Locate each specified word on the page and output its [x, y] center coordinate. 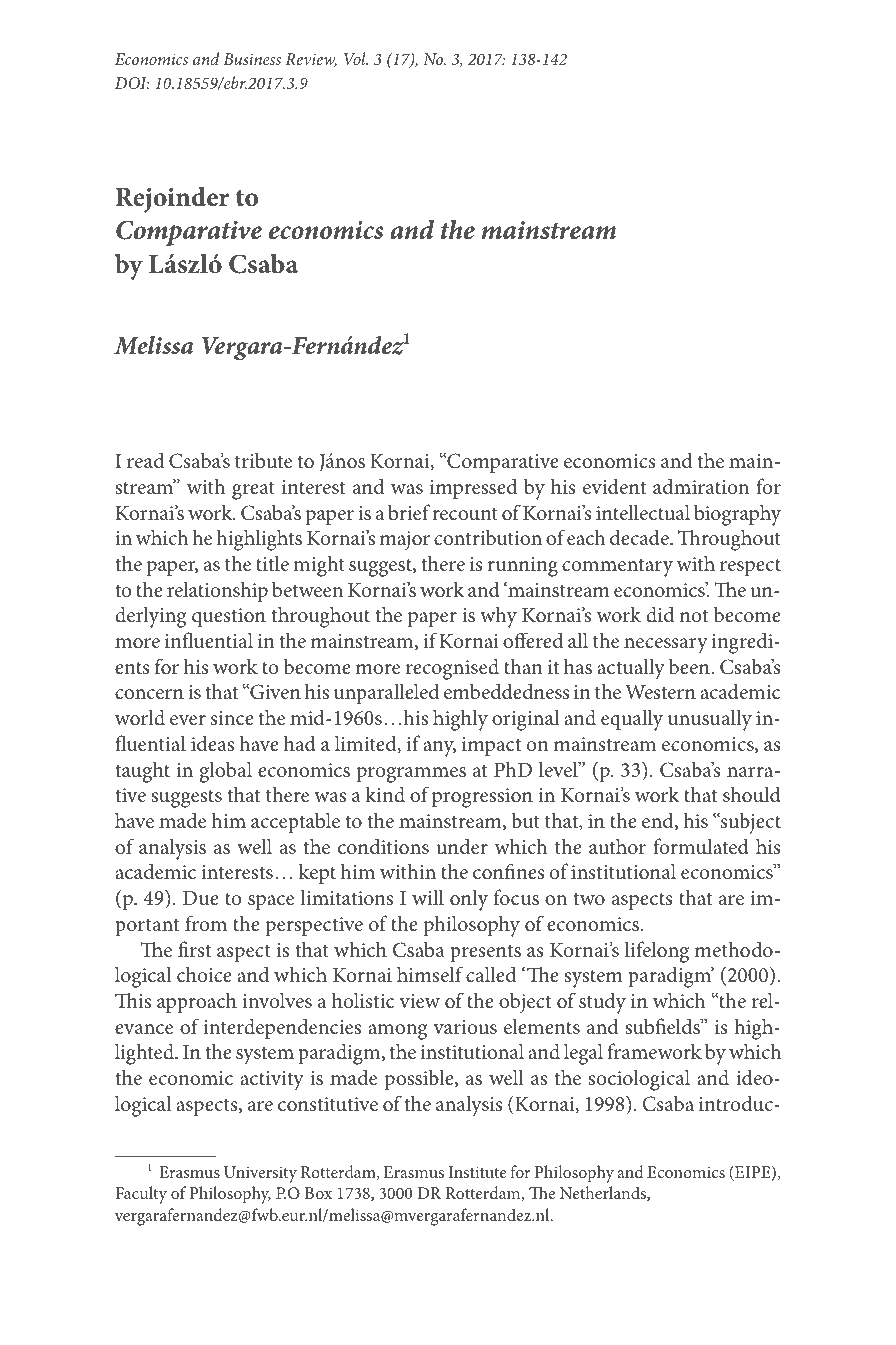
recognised [452, 669]
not [694, 615]
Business [252, 59]
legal [583, 1054]
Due [201, 898]
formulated [701, 846]
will [428, 897]
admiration [701, 486]
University [260, 1174]
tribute [263, 460]
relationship [217, 591]
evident [614, 486]
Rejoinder [172, 199]
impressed [473, 488]
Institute [477, 1172]
